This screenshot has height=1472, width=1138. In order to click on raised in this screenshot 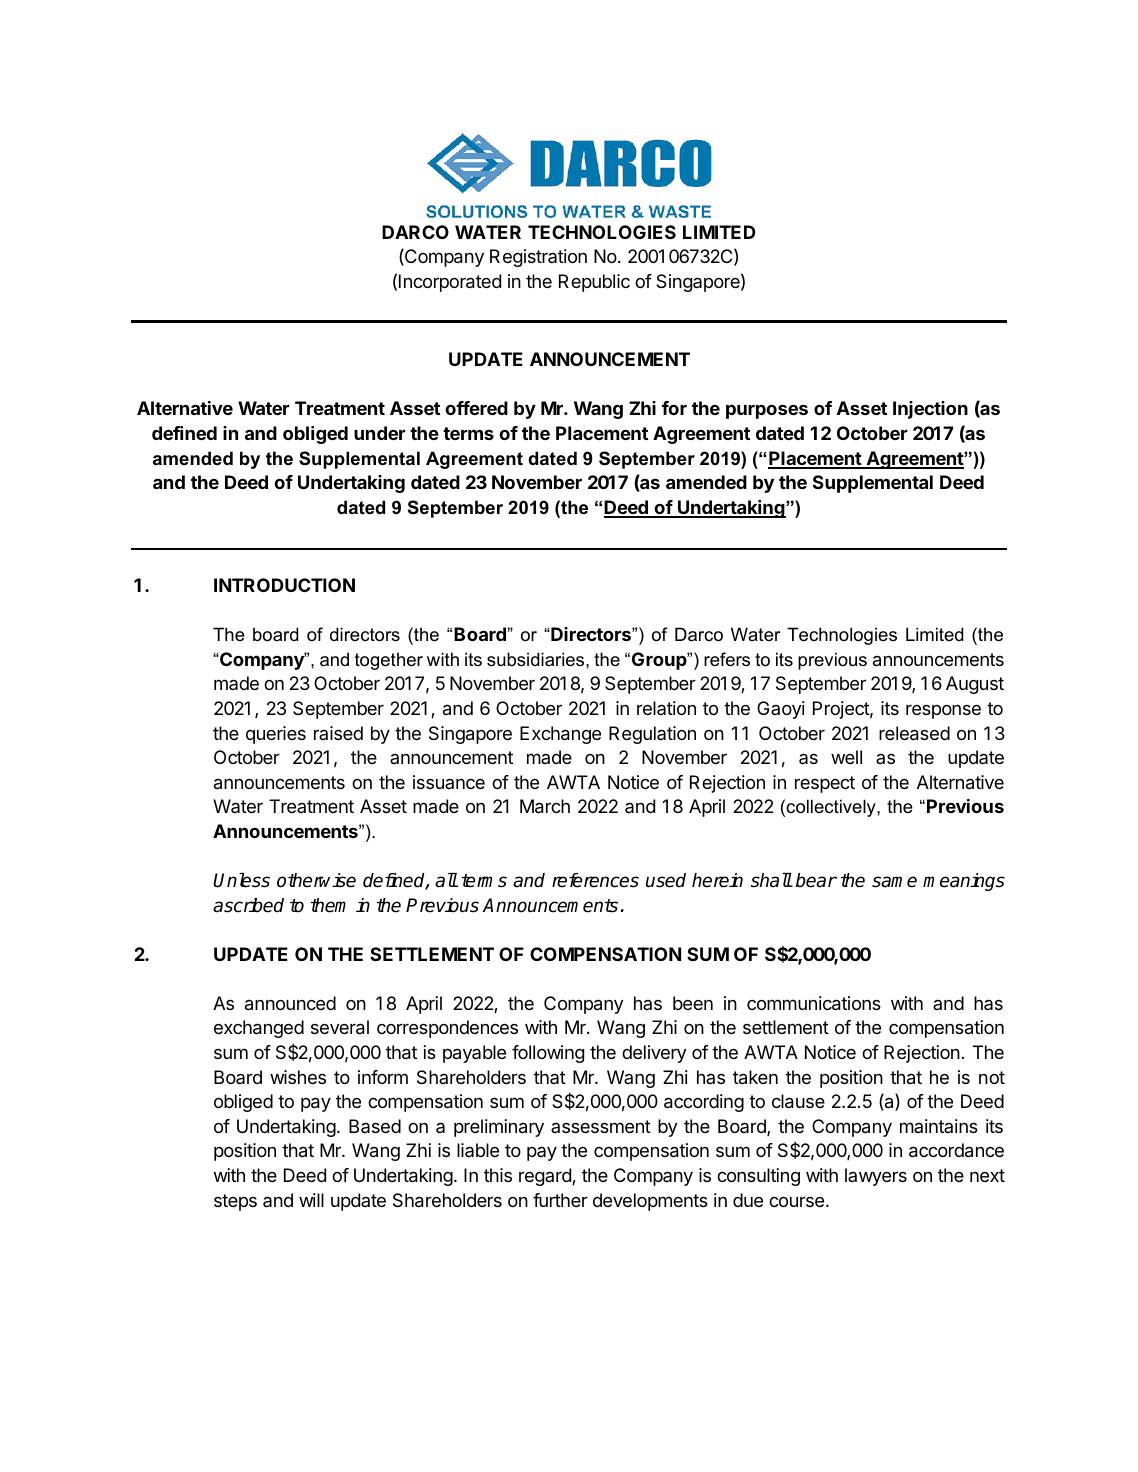, I will do `click(338, 733)`.
